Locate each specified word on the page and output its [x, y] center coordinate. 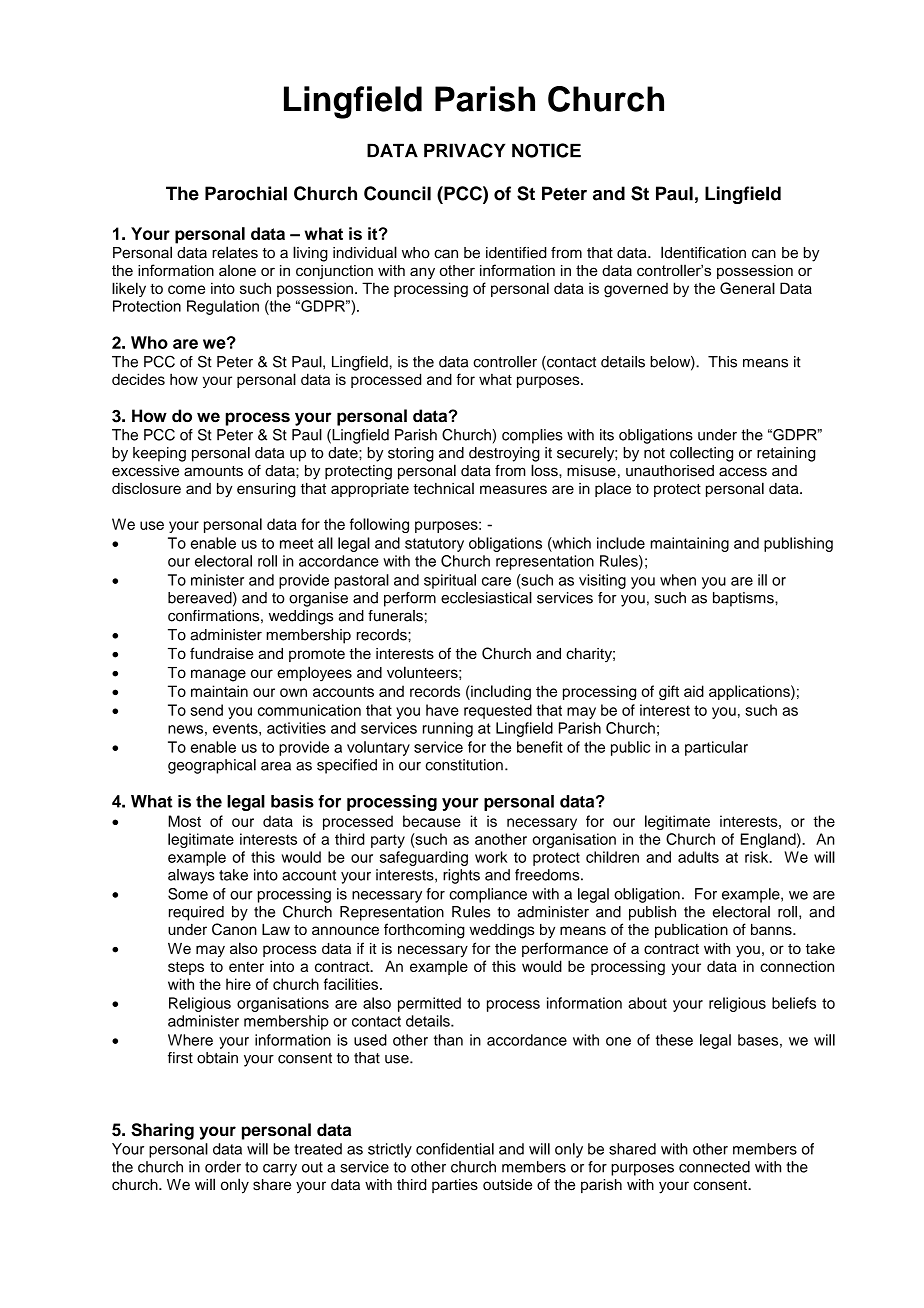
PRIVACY [464, 150]
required [196, 913]
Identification [703, 252]
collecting [701, 454]
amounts [213, 471]
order [223, 1167]
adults [698, 857]
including [500, 693]
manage [218, 675]
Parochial [246, 193]
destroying [504, 454]
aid [694, 691]
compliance [488, 895]
